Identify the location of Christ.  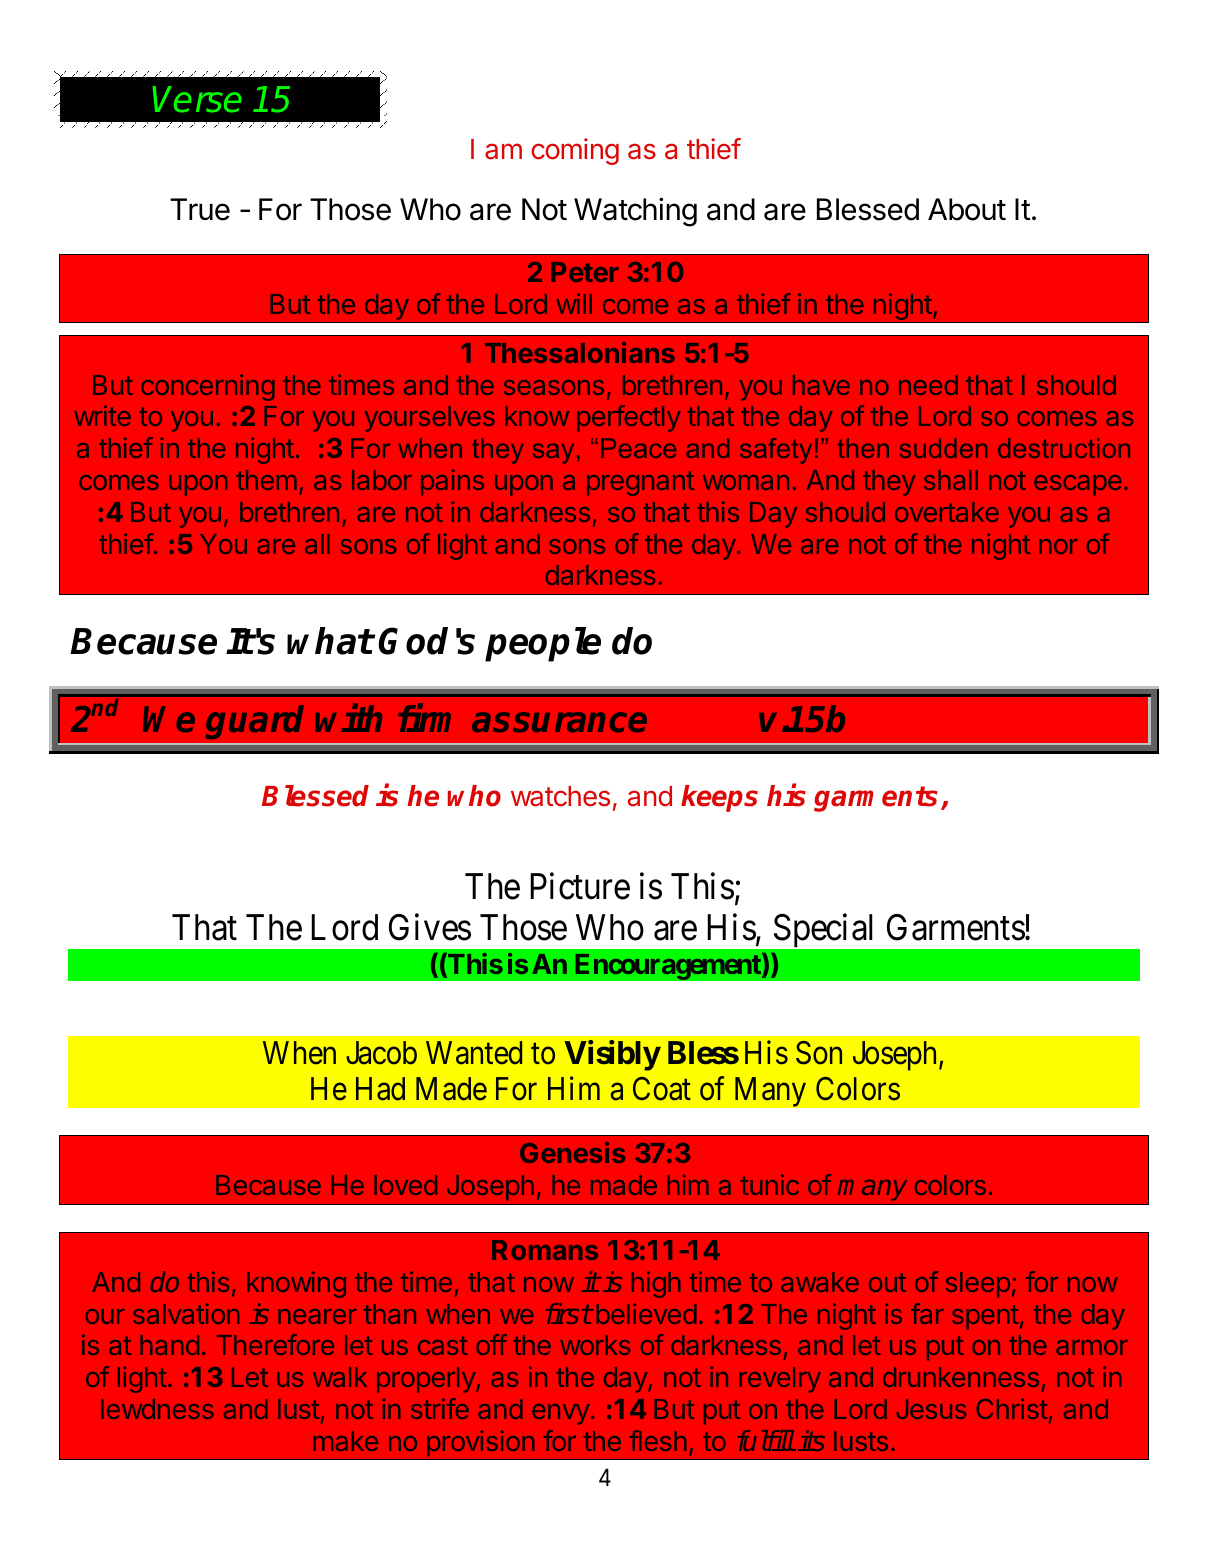
(1012, 1408).
